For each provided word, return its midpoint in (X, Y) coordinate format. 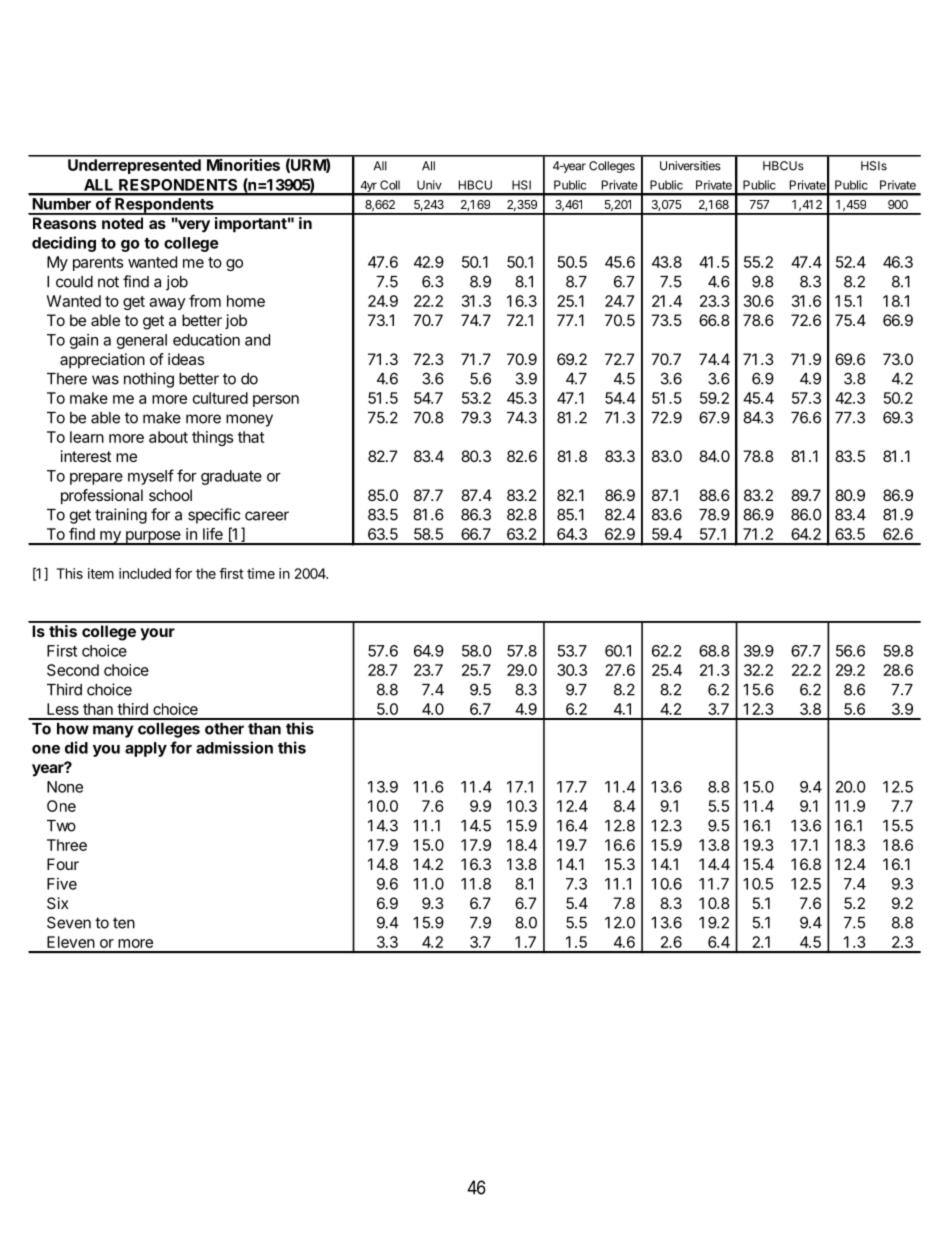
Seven (69, 922)
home (246, 301)
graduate (231, 477)
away (167, 304)
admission (234, 747)
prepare (96, 479)
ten (124, 923)
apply (146, 749)
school (170, 495)
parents (98, 264)
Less (63, 709)
